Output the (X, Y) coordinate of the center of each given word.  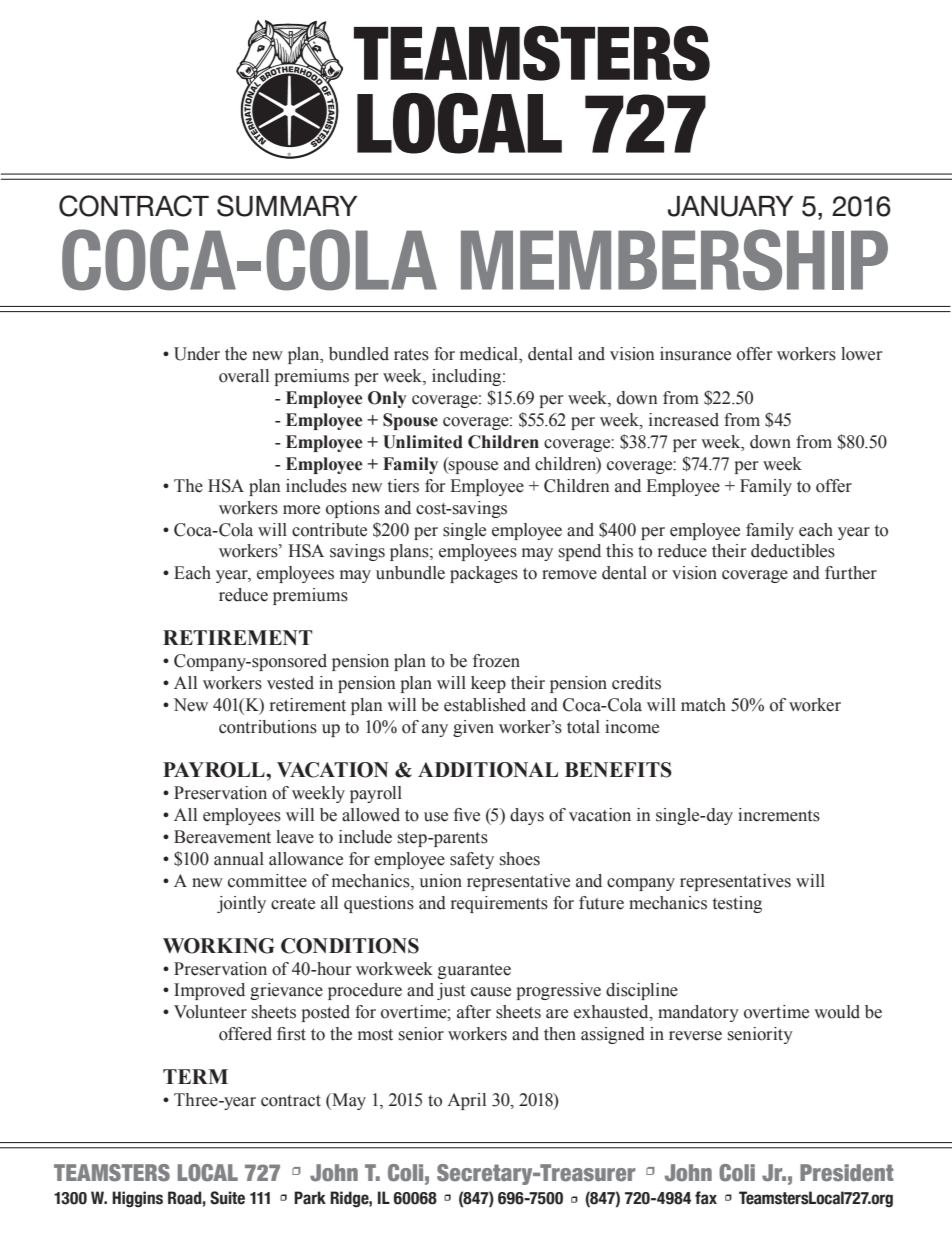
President (846, 1172)
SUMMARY (287, 206)
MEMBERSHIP (674, 260)
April (466, 1101)
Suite (227, 1198)
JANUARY (730, 206)
